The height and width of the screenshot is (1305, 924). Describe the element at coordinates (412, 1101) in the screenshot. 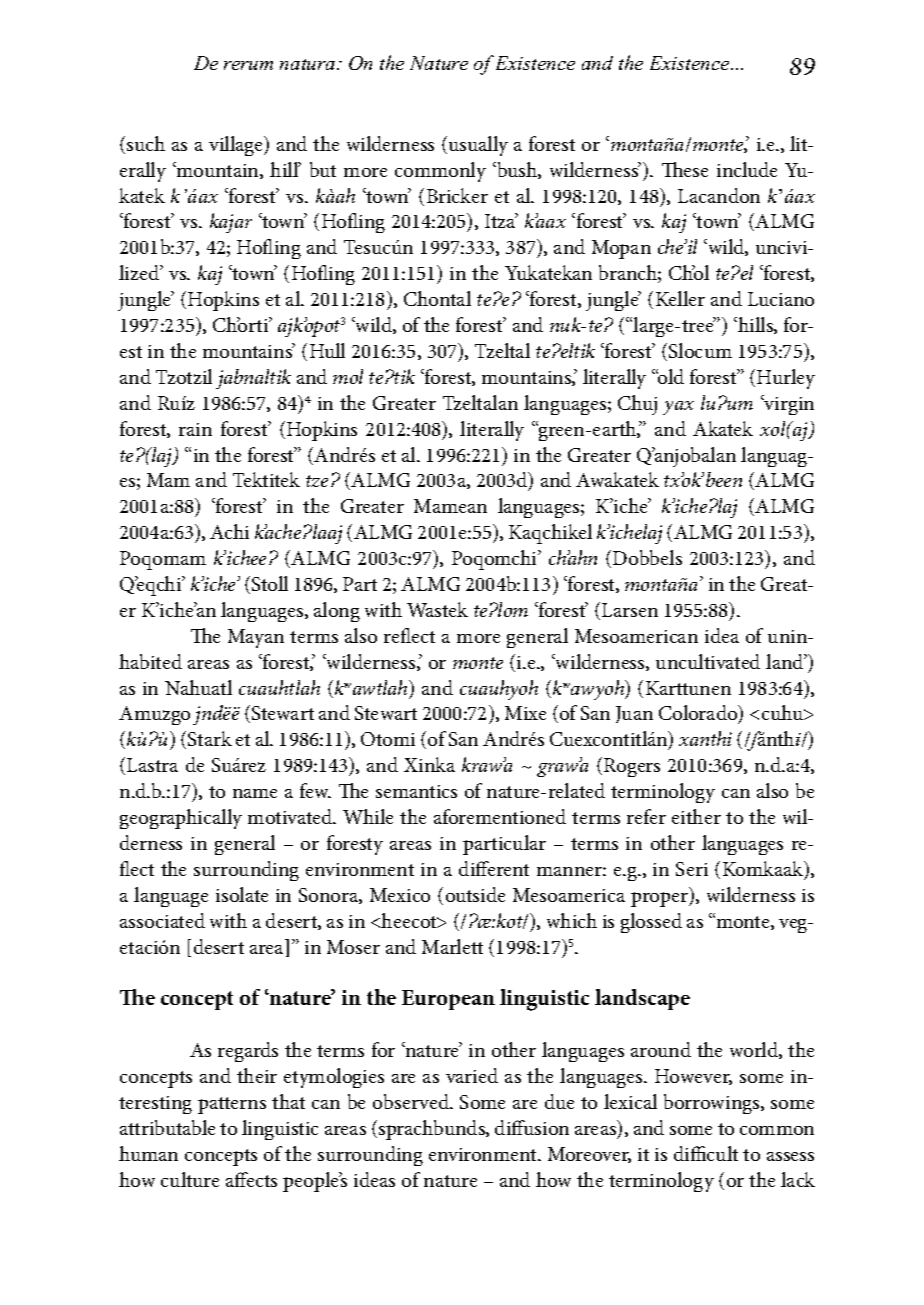

I see `observed` at that location.
